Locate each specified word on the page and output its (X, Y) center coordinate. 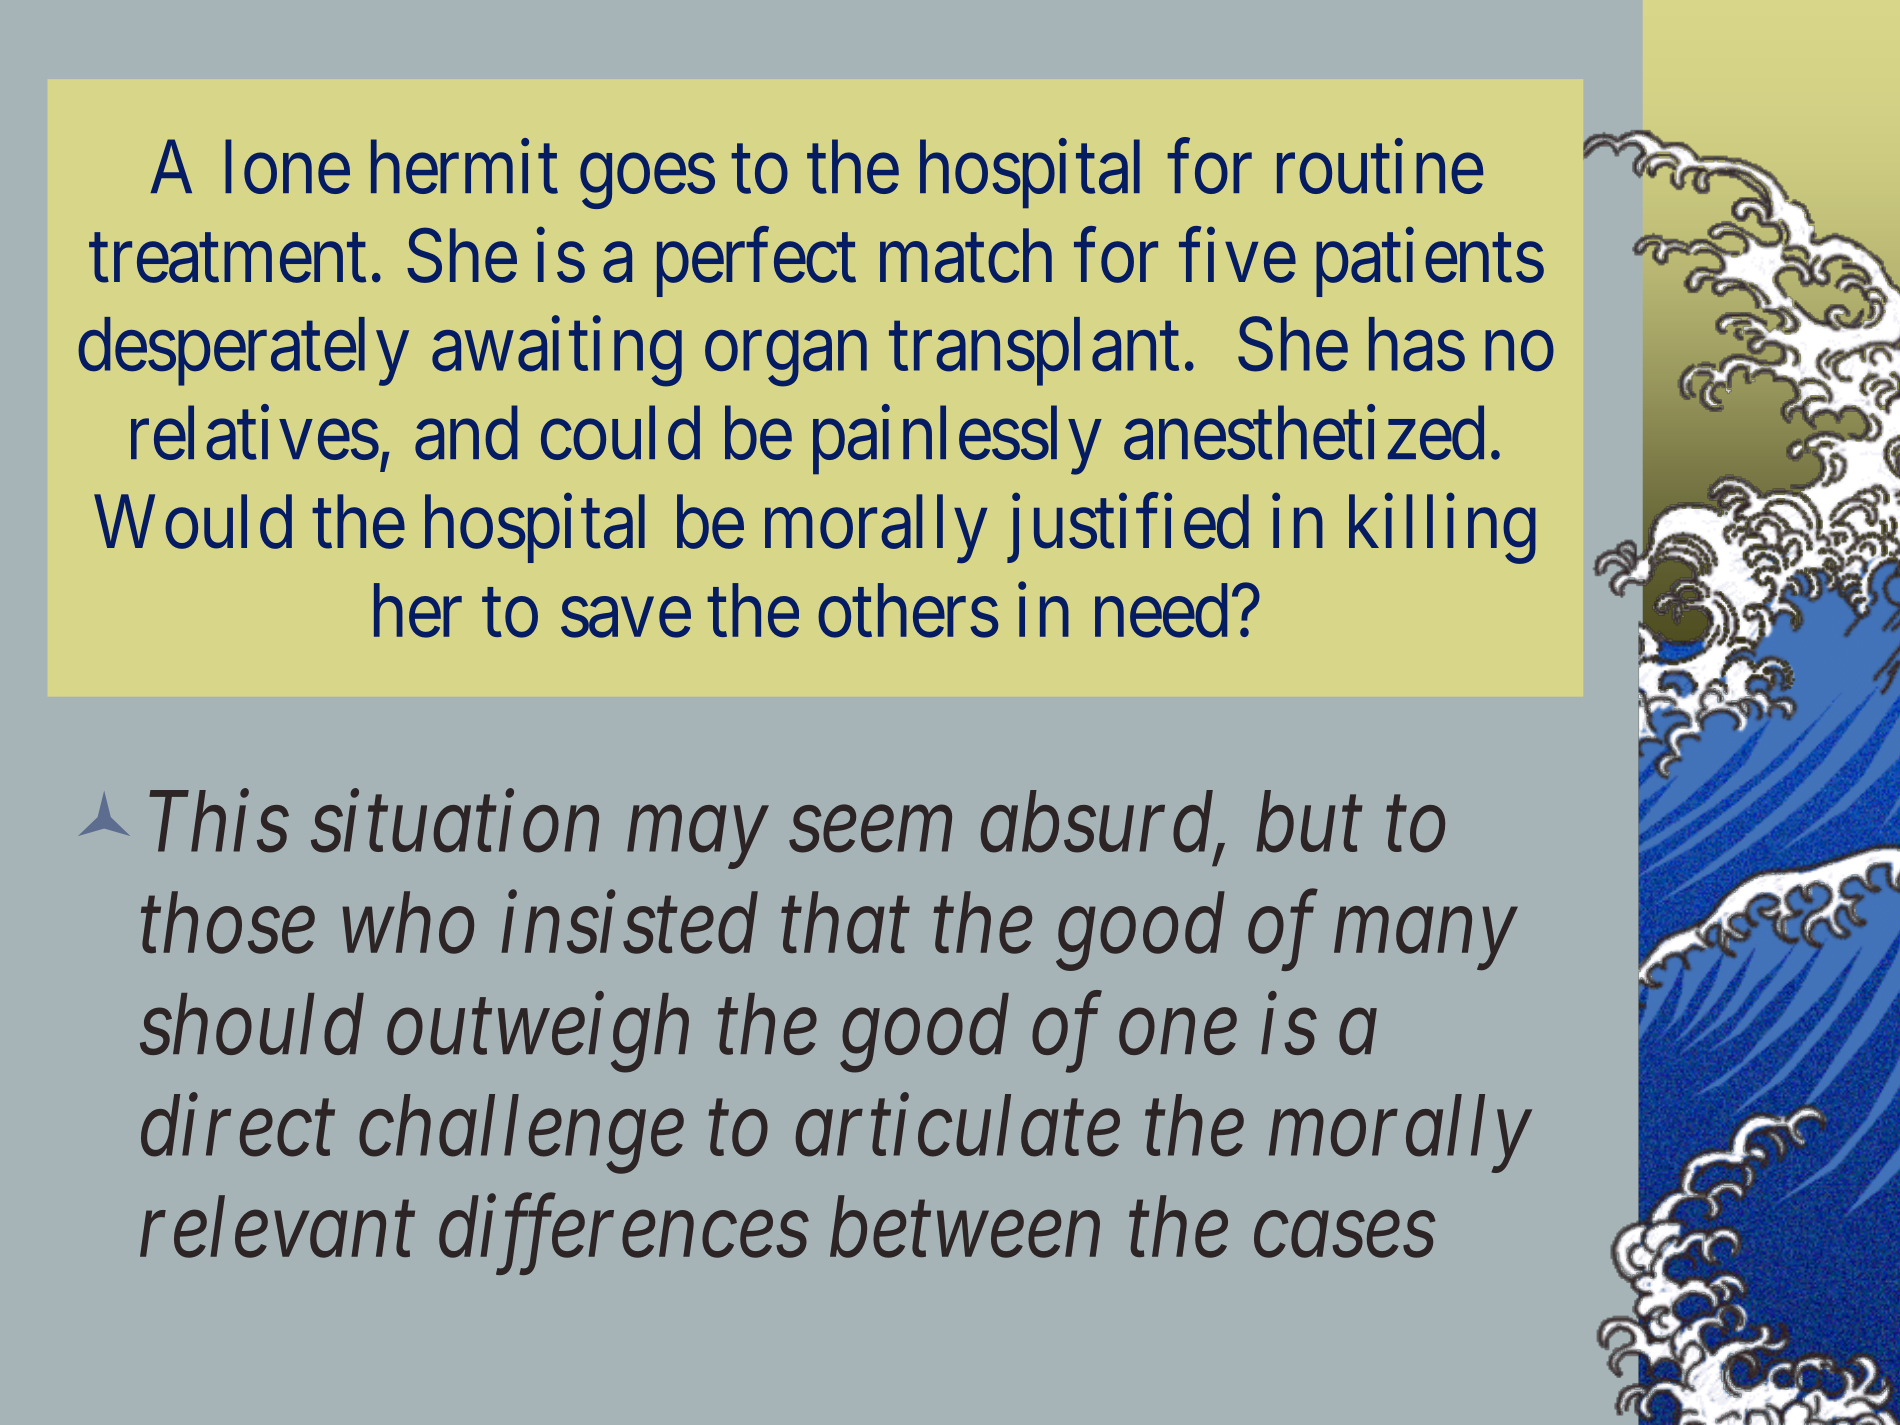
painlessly (957, 440)
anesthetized (1304, 433)
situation (455, 823)
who (408, 923)
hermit (464, 167)
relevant (277, 1227)
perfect (756, 263)
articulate (957, 1126)
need (1161, 611)
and (466, 433)
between (965, 1227)
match (966, 256)
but (1309, 822)
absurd (1098, 823)
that (845, 923)
